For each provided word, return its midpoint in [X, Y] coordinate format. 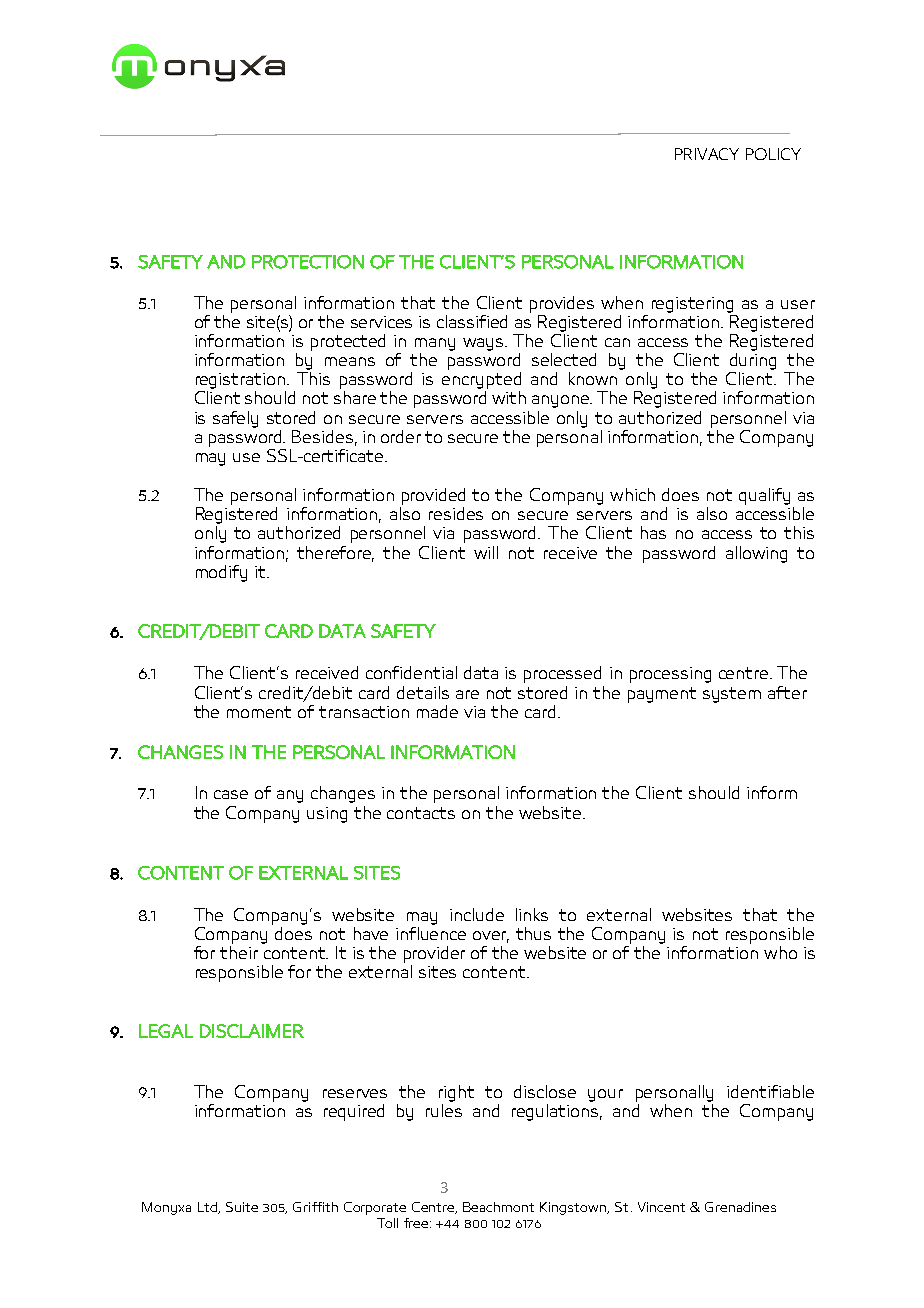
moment [259, 712]
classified [472, 321]
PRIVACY [707, 154]
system [732, 695]
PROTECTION [308, 262]
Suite [242, 1207]
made [437, 711]
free [417, 1223]
